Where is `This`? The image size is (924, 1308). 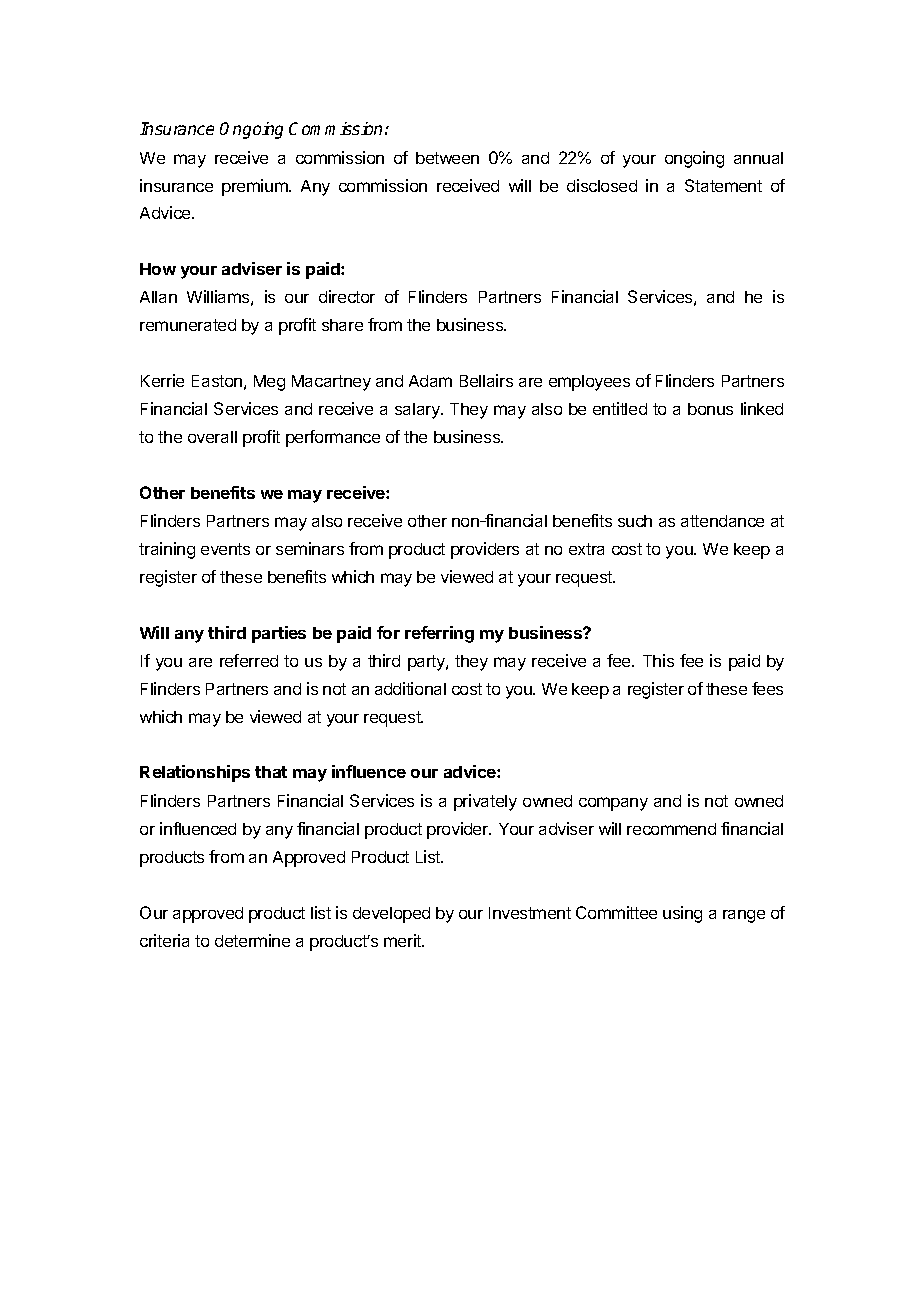 This is located at coordinates (658, 660).
